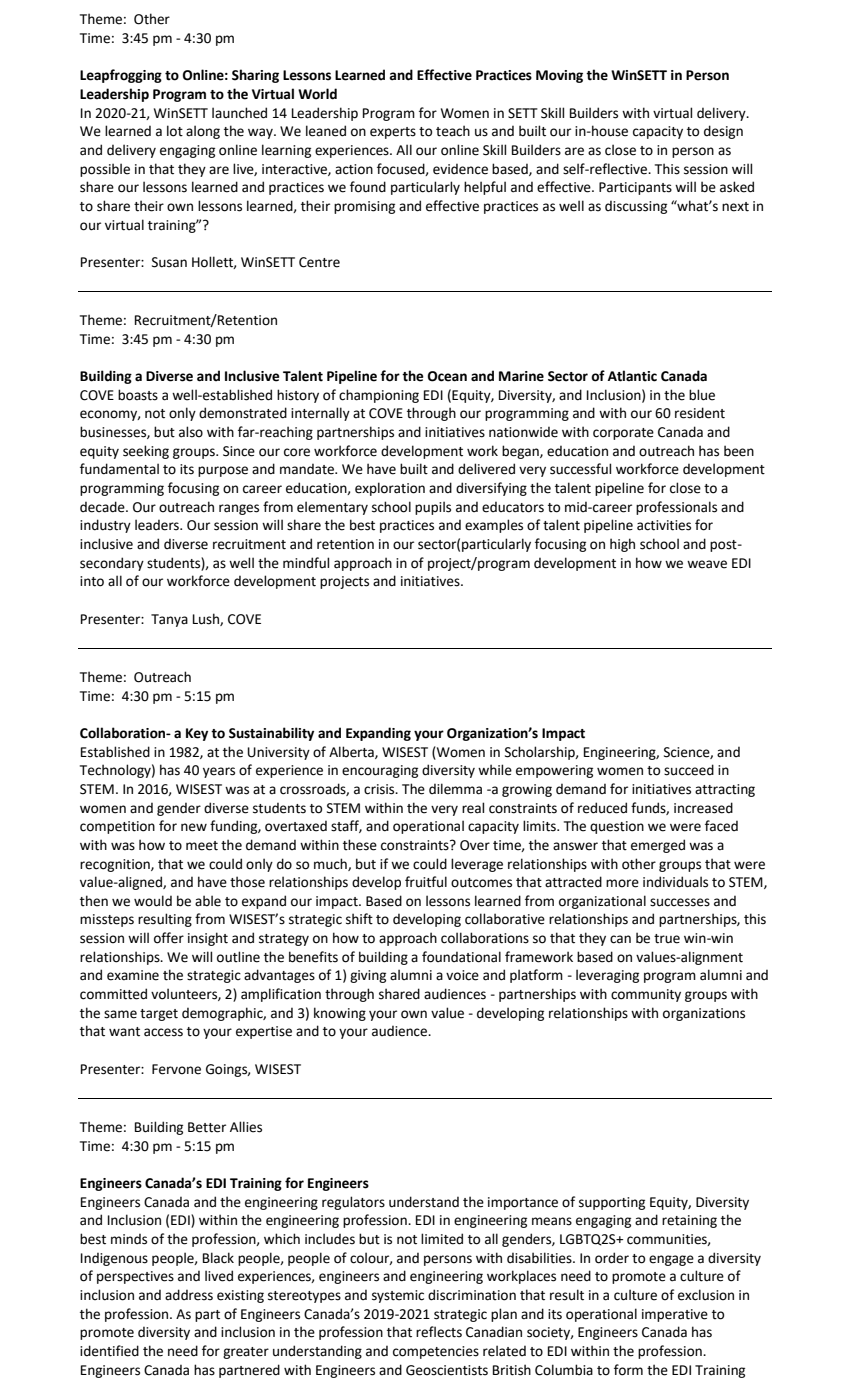 The width and height of the image is (849, 1400). I want to click on lot, so click(175, 131).
